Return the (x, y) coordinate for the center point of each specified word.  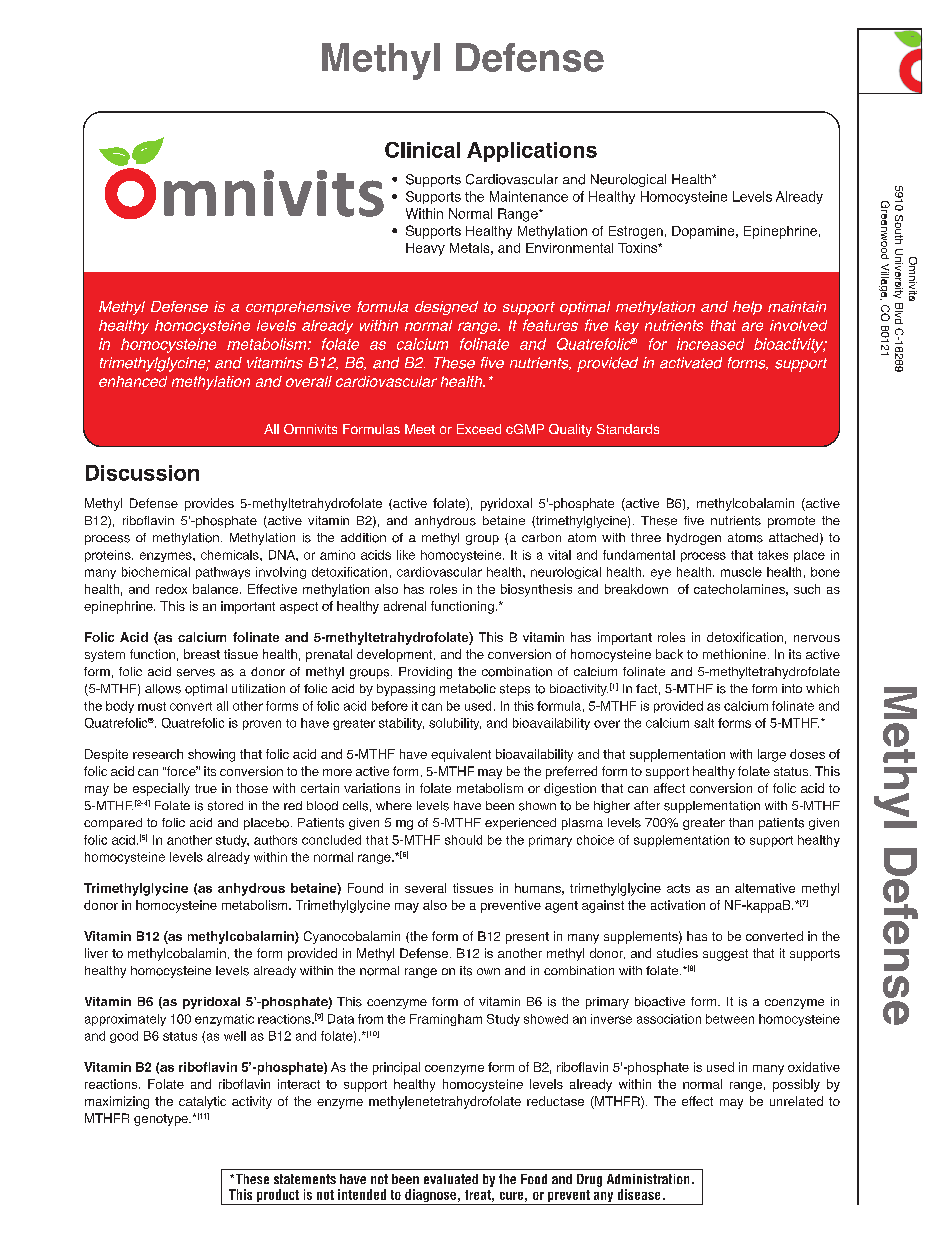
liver (96, 953)
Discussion (142, 473)
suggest (725, 955)
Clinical (422, 150)
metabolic (468, 689)
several (425, 888)
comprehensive (298, 308)
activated (691, 363)
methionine (734, 654)
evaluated (451, 1179)
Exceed (479, 429)
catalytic (202, 1102)
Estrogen (636, 232)
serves (196, 673)
